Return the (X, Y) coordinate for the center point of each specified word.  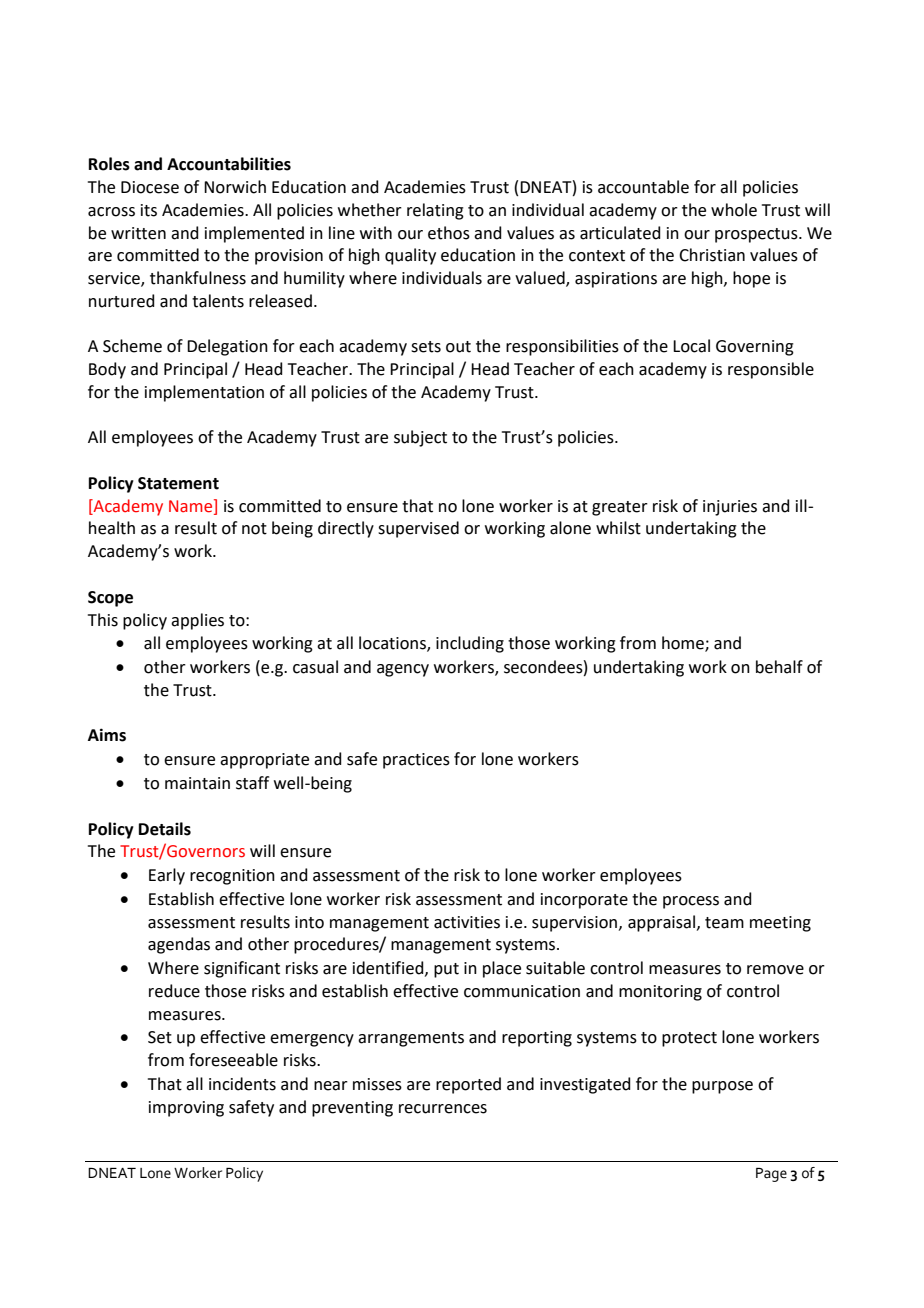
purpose (722, 1087)
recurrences (443, 1109)
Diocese (150, 187)
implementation (204, 393)
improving (186, 1109)
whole (734, 210)
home (684, 644)
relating (435, 211)
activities (467, 922)
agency (403, 670)
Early (167, 876)
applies (197, 621)
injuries (730, 508)
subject (420, 438)
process (691, 902)
